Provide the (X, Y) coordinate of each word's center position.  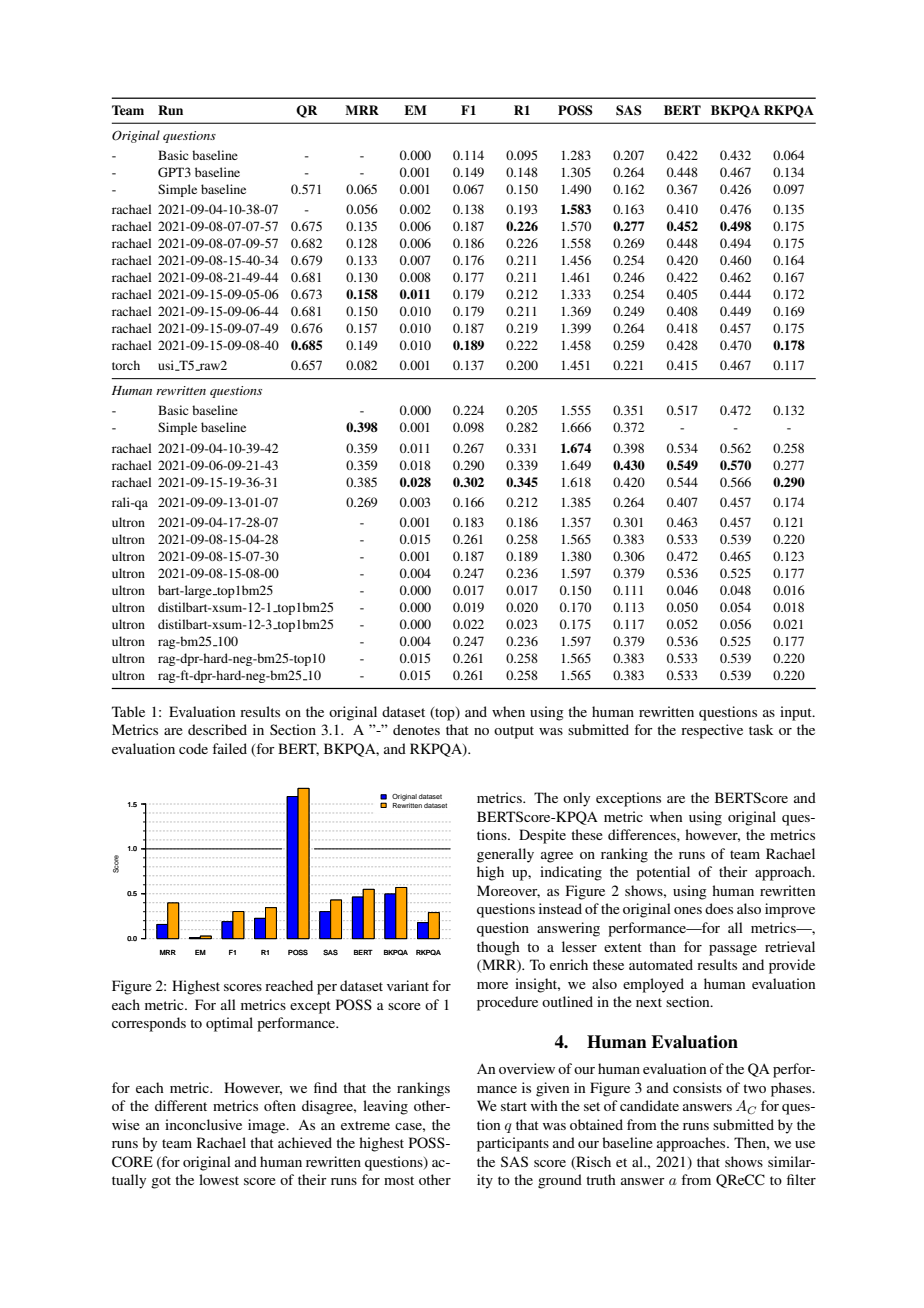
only (576, 799)
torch (126, 365)
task (761, 729)
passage (733, 950)
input (797, 713)
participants (513, 1144)
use (805, 1144)
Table (128, 711)
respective (712, 731)
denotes (416, 729)
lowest (219, 1179)
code (193, 748)
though (498, 948)
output (514, 732)
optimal (229, 1024)
